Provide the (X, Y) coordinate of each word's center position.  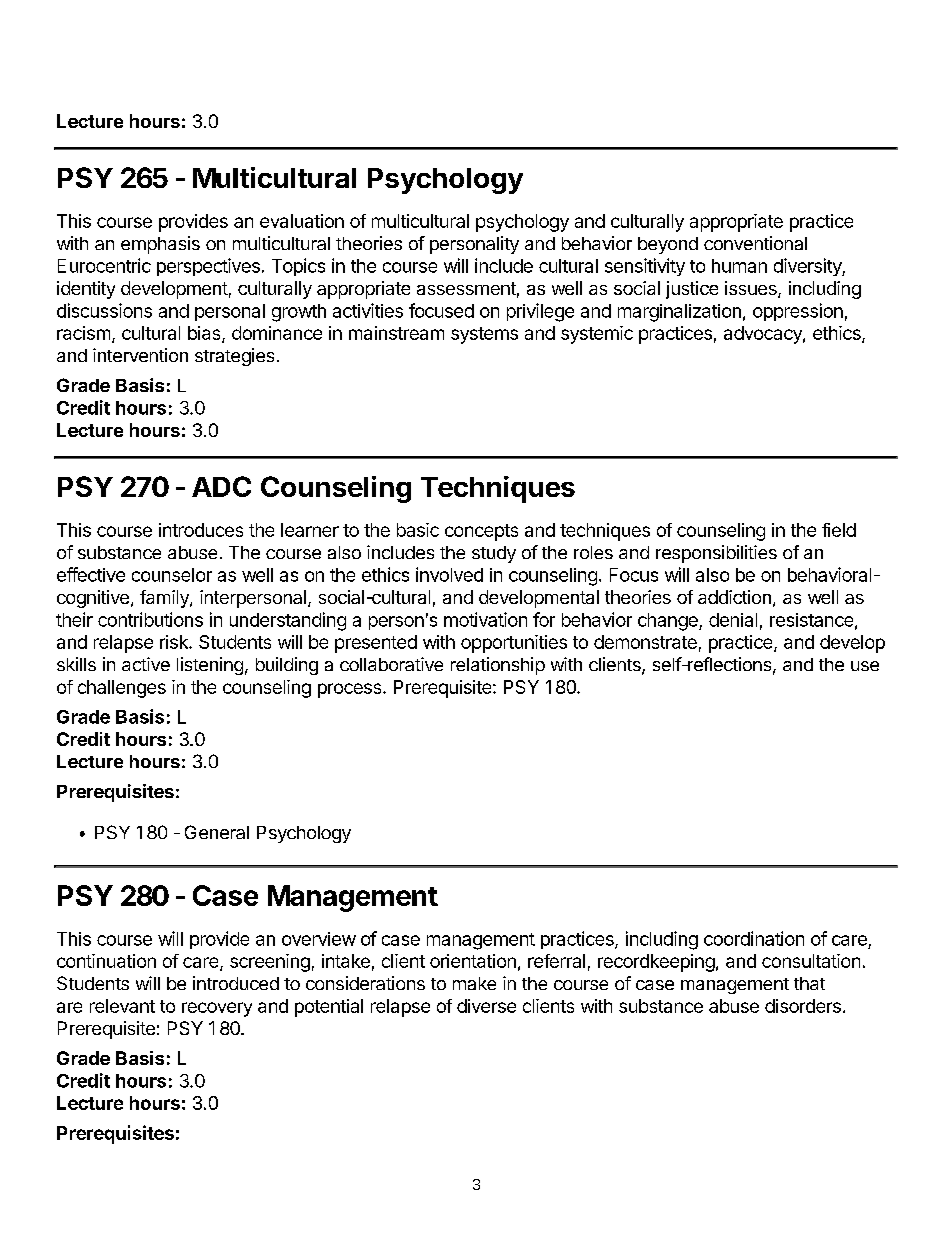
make (474, 983)
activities (368, 310)
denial (733, 620)
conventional (755, 243)
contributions (150, 619)
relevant (122, 1006)
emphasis (160, 245)
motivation (485, 619)
